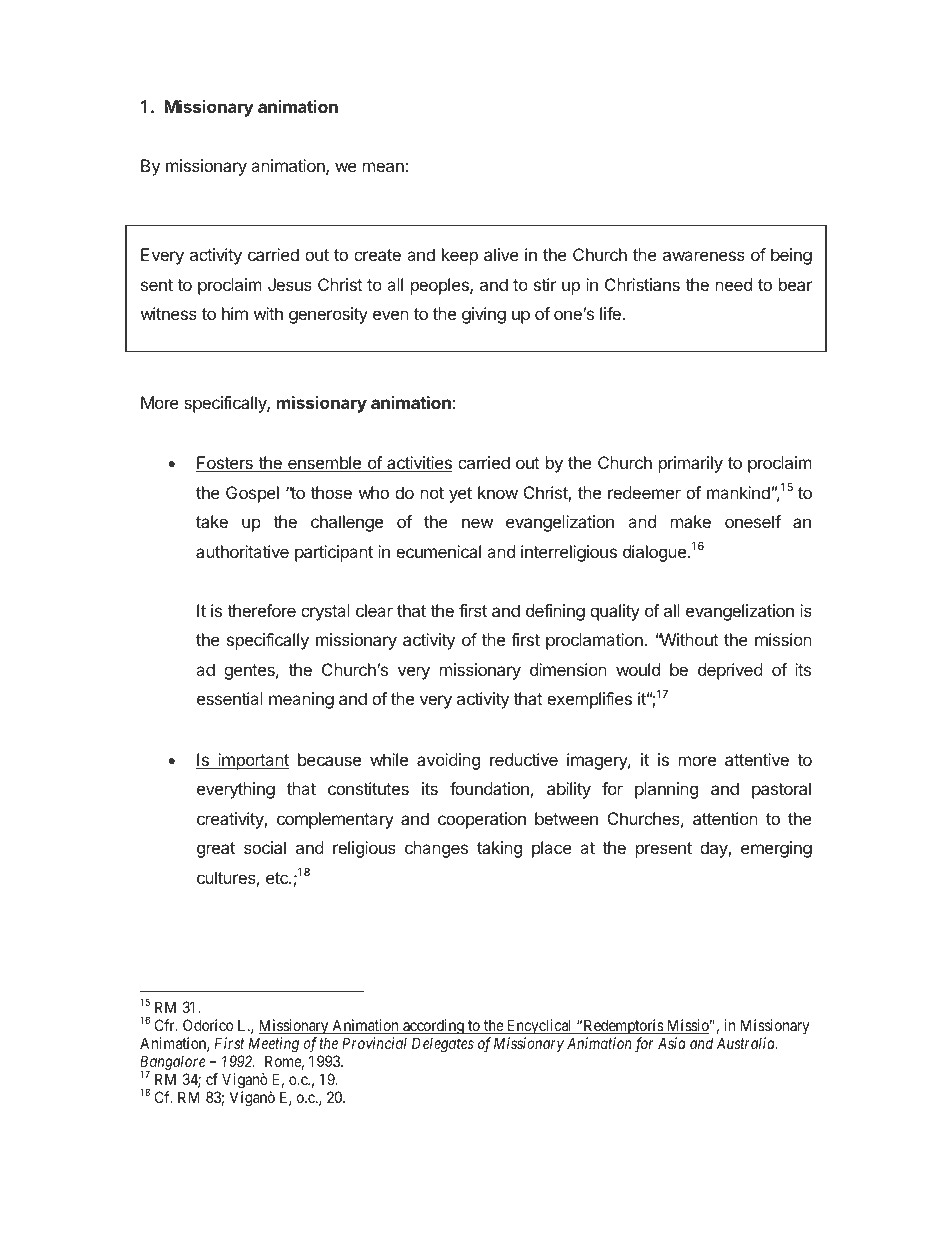 This document has height=1233, width=952. What do you see at coordinates (274, 1045) in the document?
I see `Meeting` at bounding box center [274, 1045].
